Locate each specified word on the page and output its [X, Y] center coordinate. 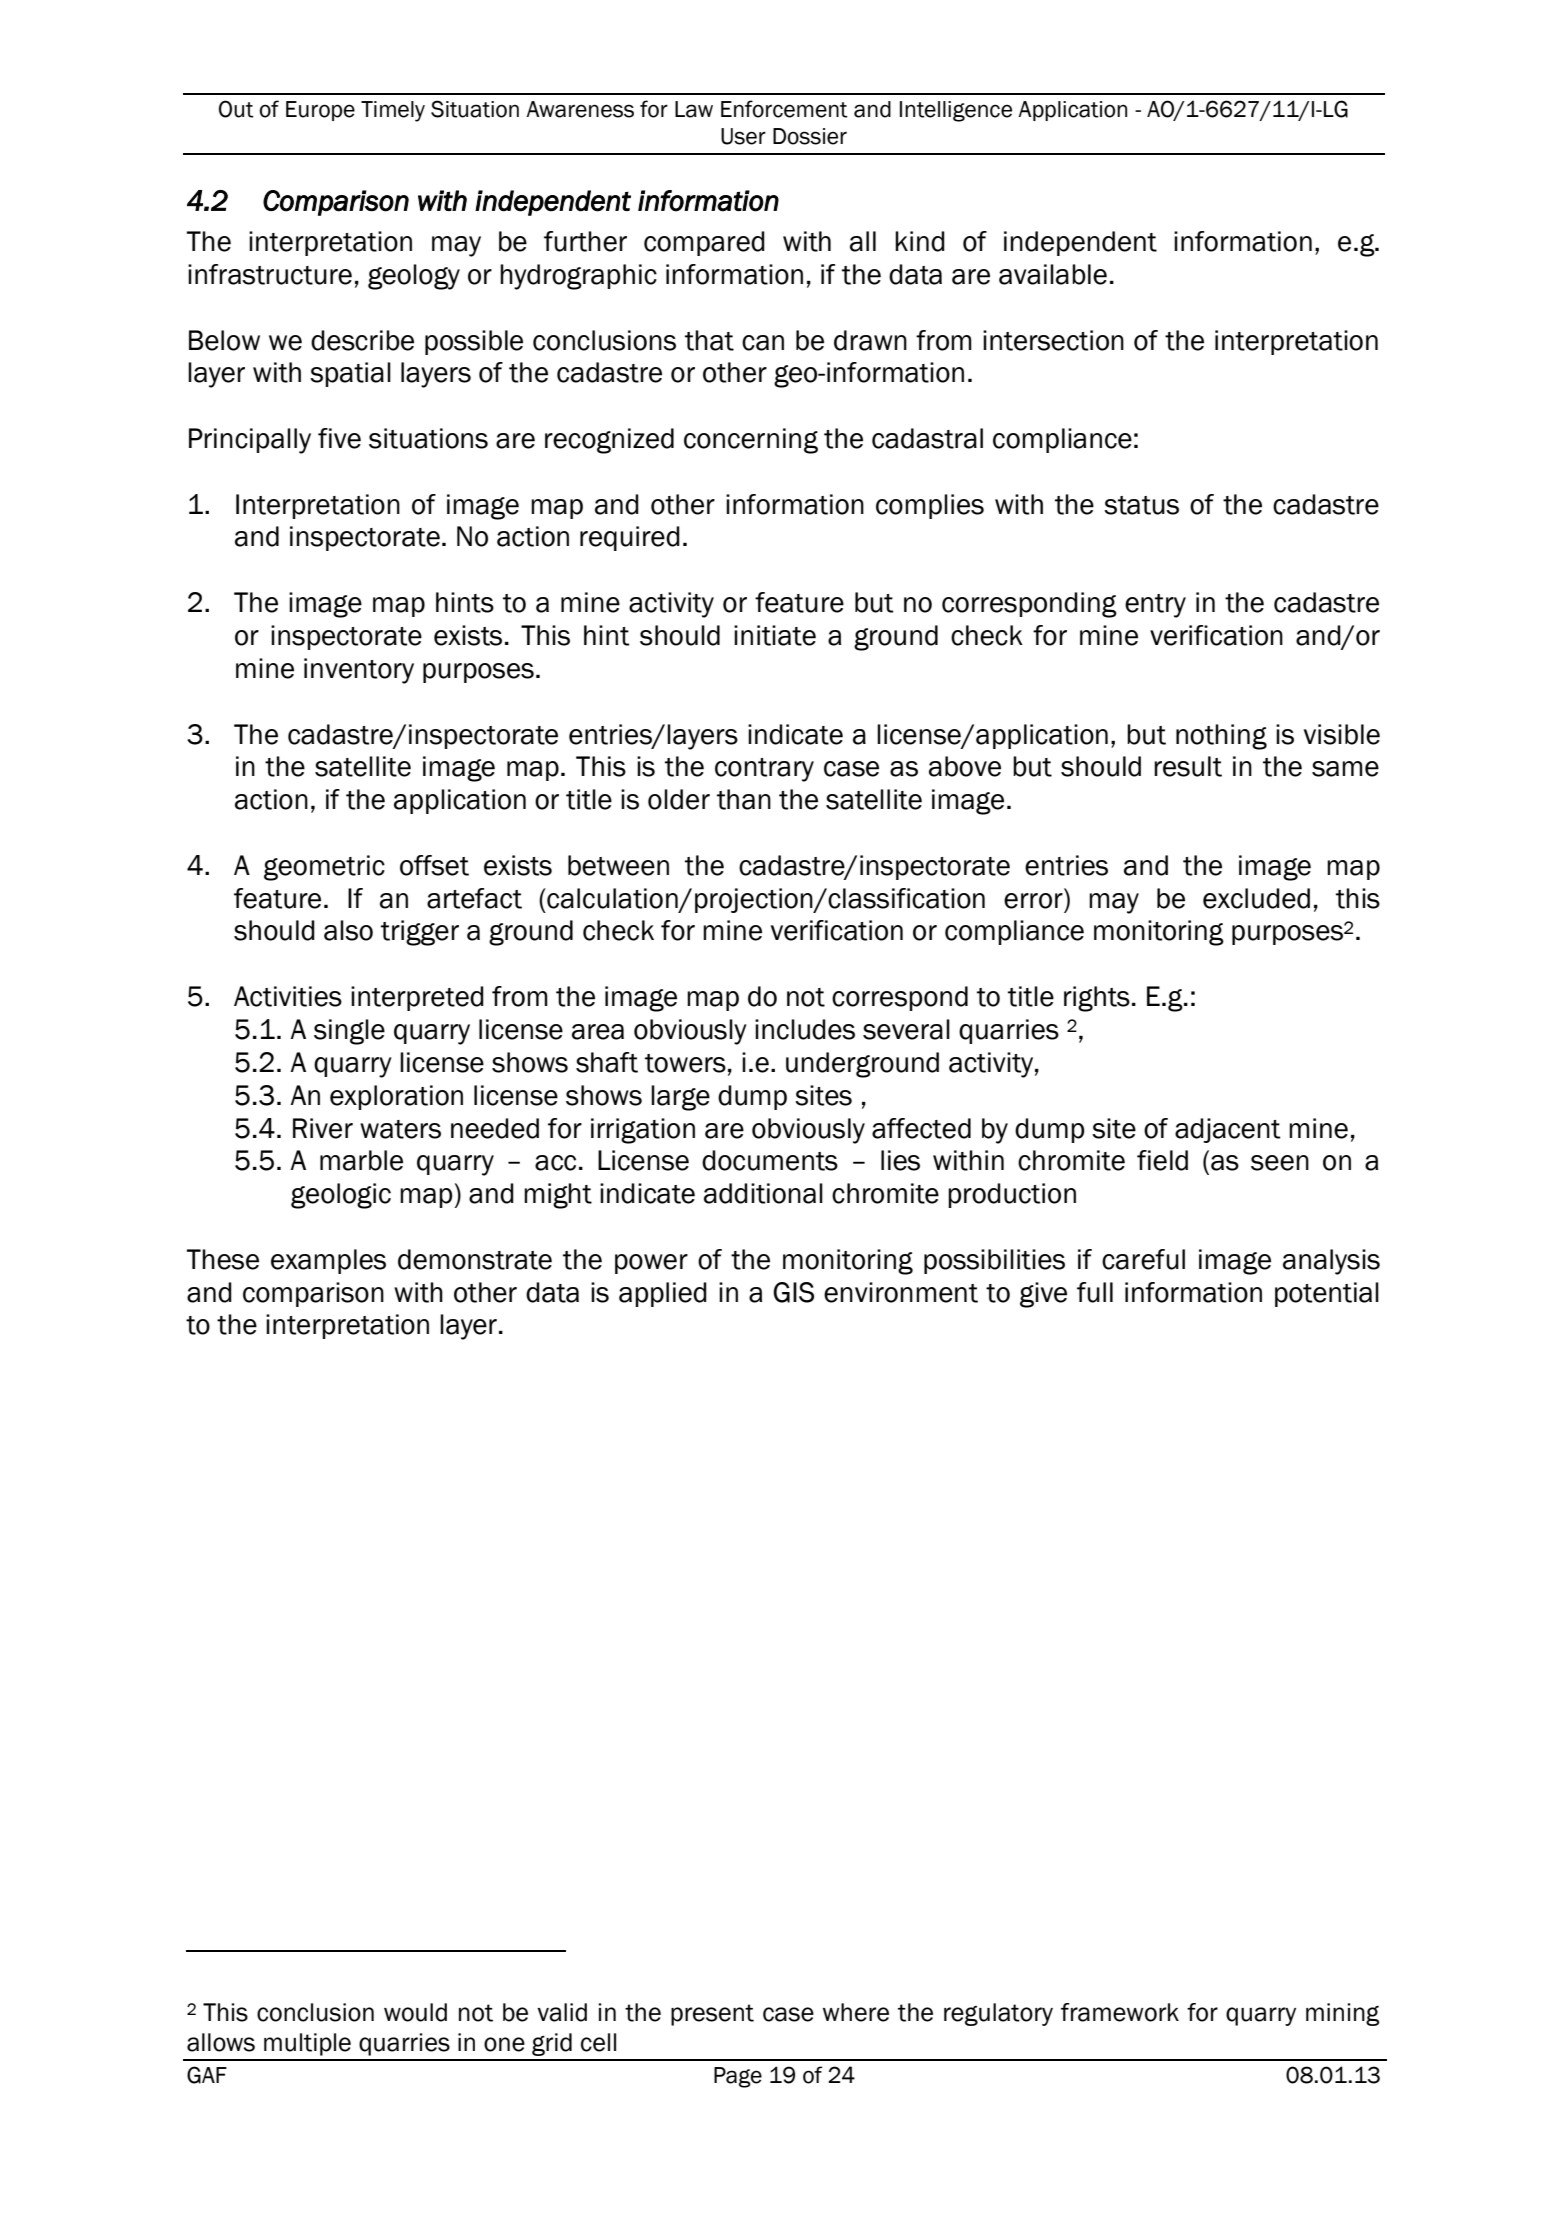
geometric [324, 868]
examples [328, 1261]
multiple [307, 2044]
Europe [320, 111]
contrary [764, 770]
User [743, 136]
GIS [793, 1292]
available [1053, 274]
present [712, 2015]
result [1188, 766]
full [1095, 1292]
